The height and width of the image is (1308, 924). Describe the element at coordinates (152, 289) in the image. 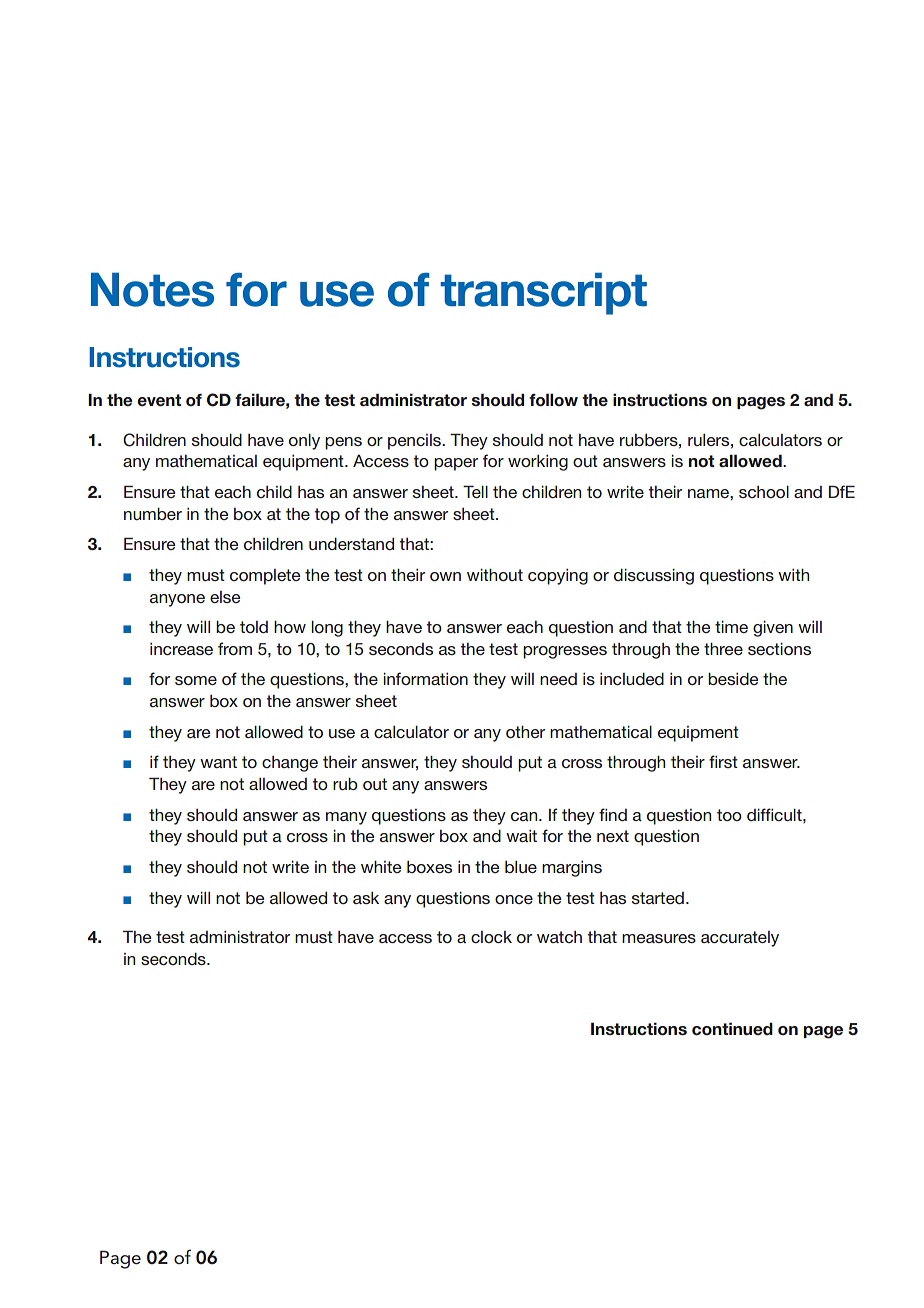

I see `Notes` at that location.
